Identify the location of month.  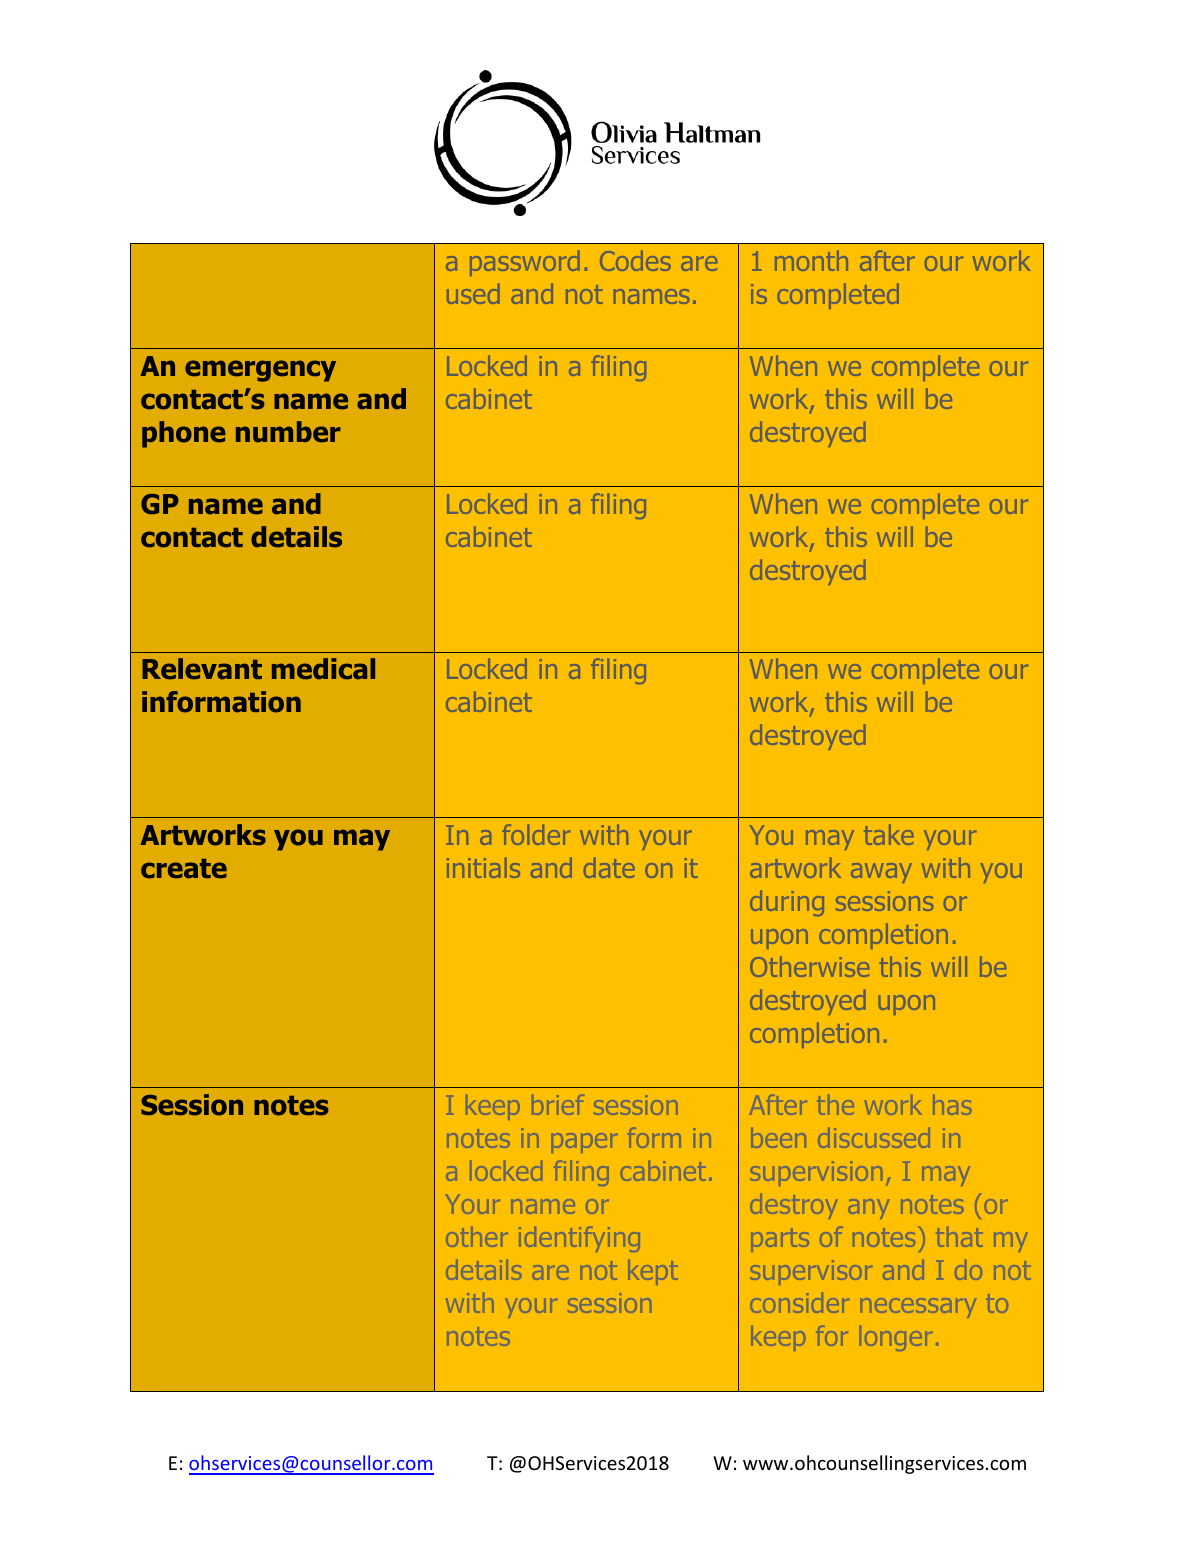
(811, 260).
